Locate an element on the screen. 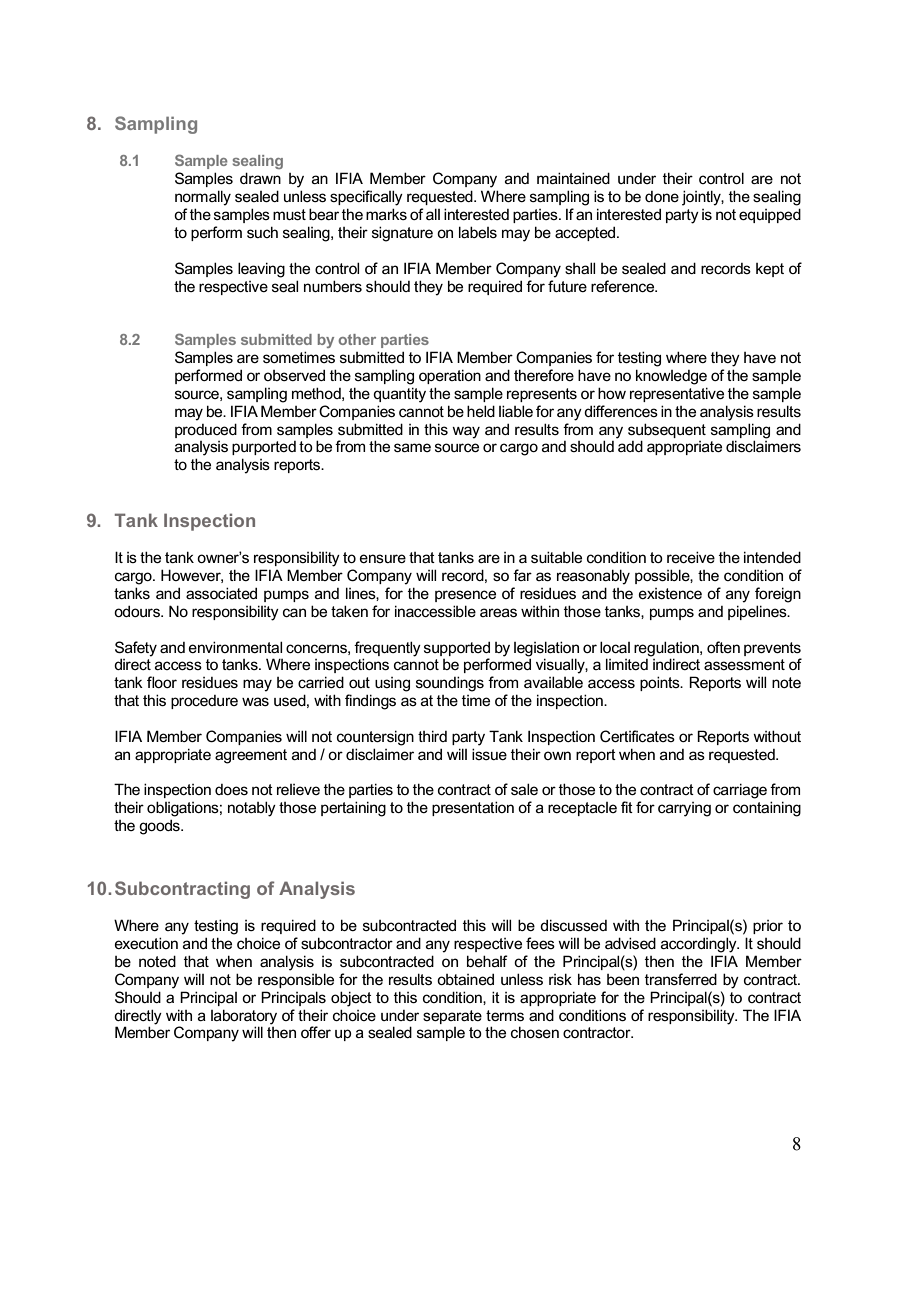 The image size is (924, 1308). representative is located at coordinates (677, 394).
